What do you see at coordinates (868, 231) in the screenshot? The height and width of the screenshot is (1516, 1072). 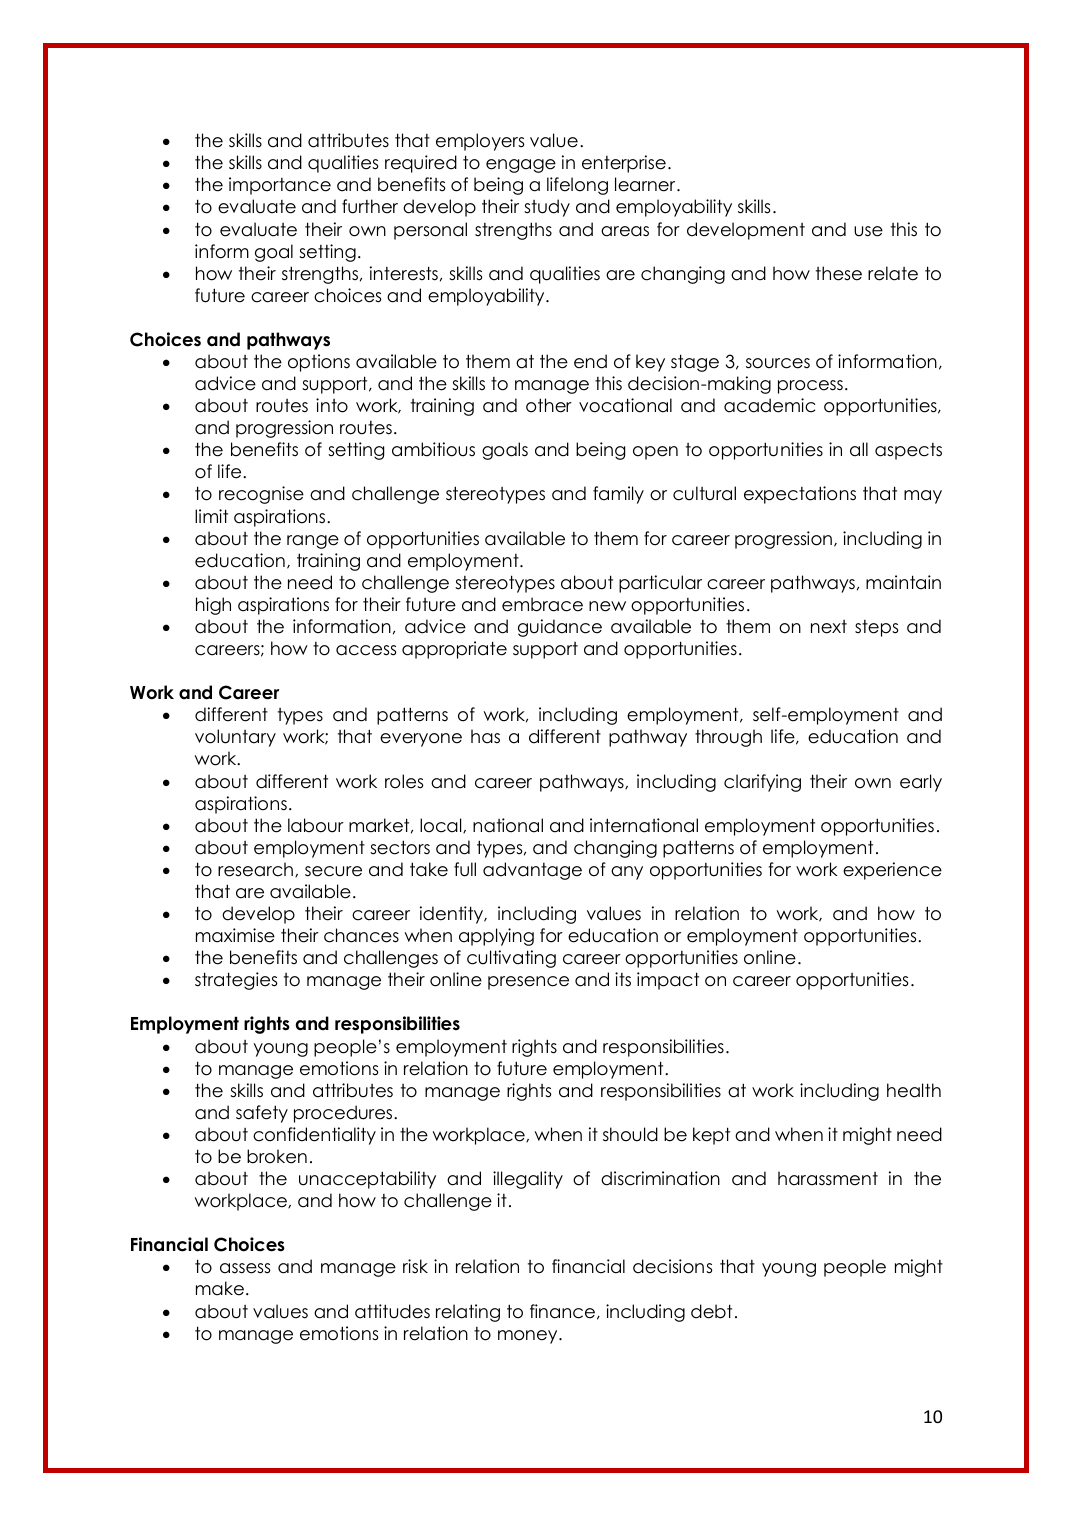 I see `use` at bounding box center [868, 231].
